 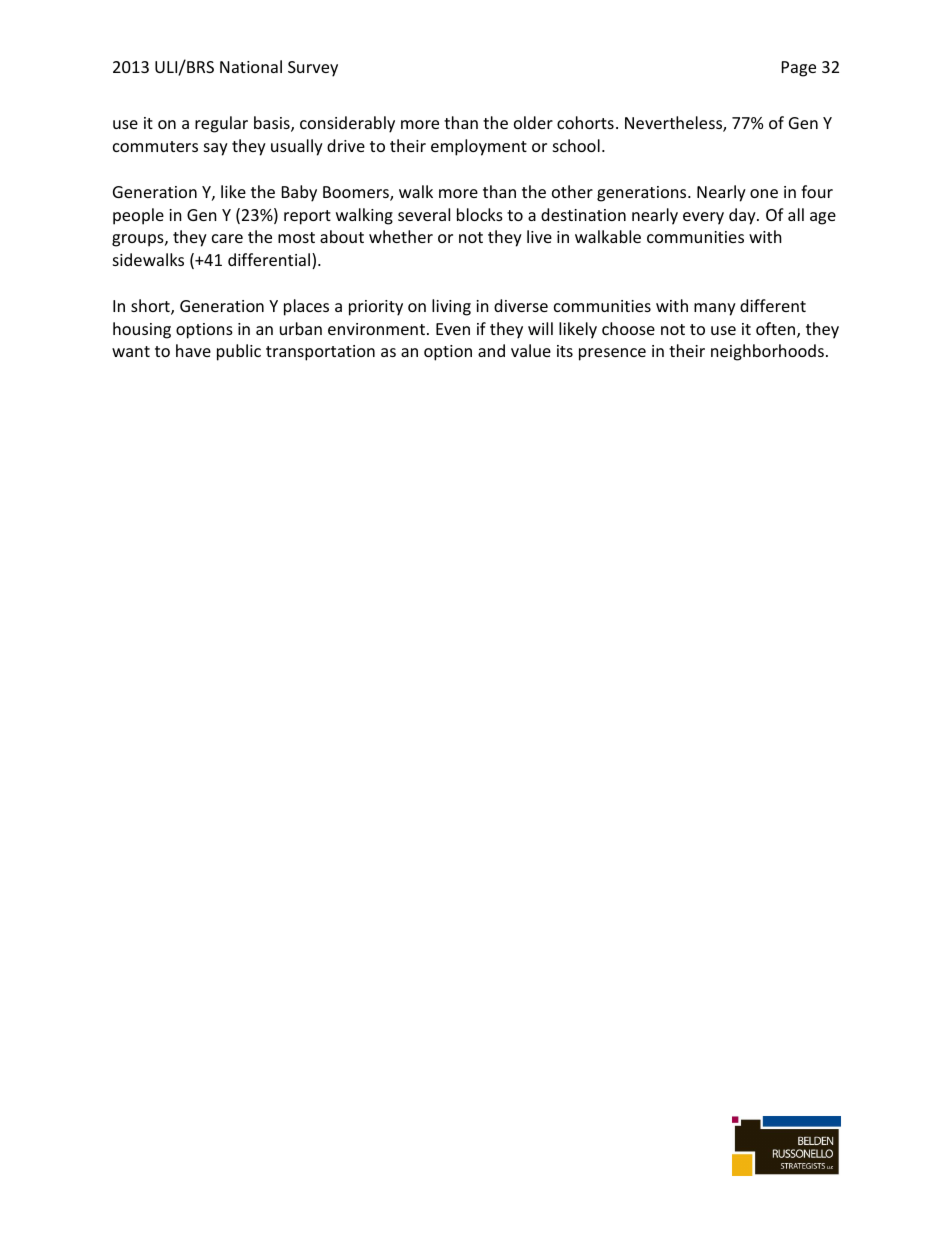 I want to click on say, so click(x=216, y=149).
